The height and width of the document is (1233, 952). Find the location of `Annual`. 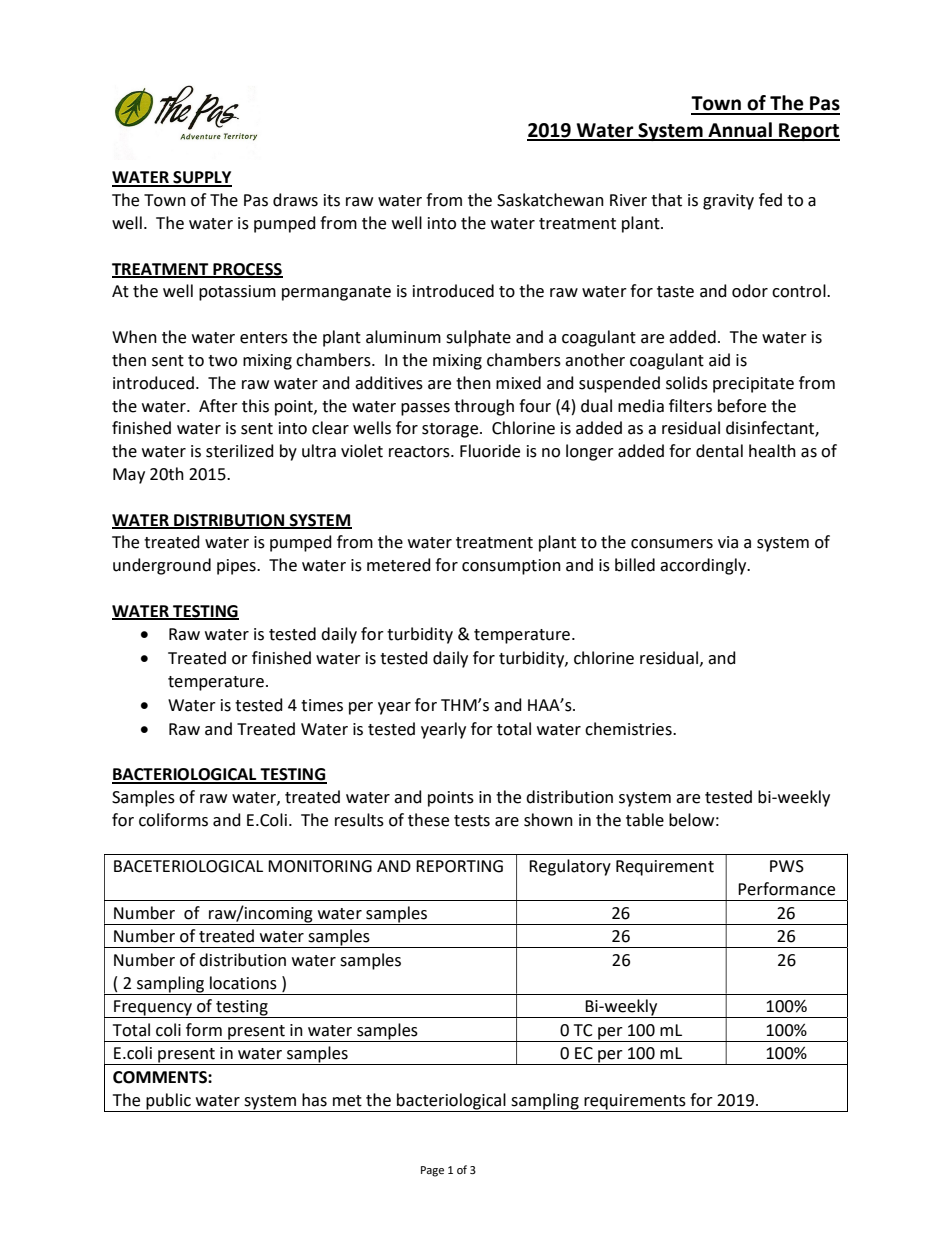

Annual is located at coordinates (740, 131).
